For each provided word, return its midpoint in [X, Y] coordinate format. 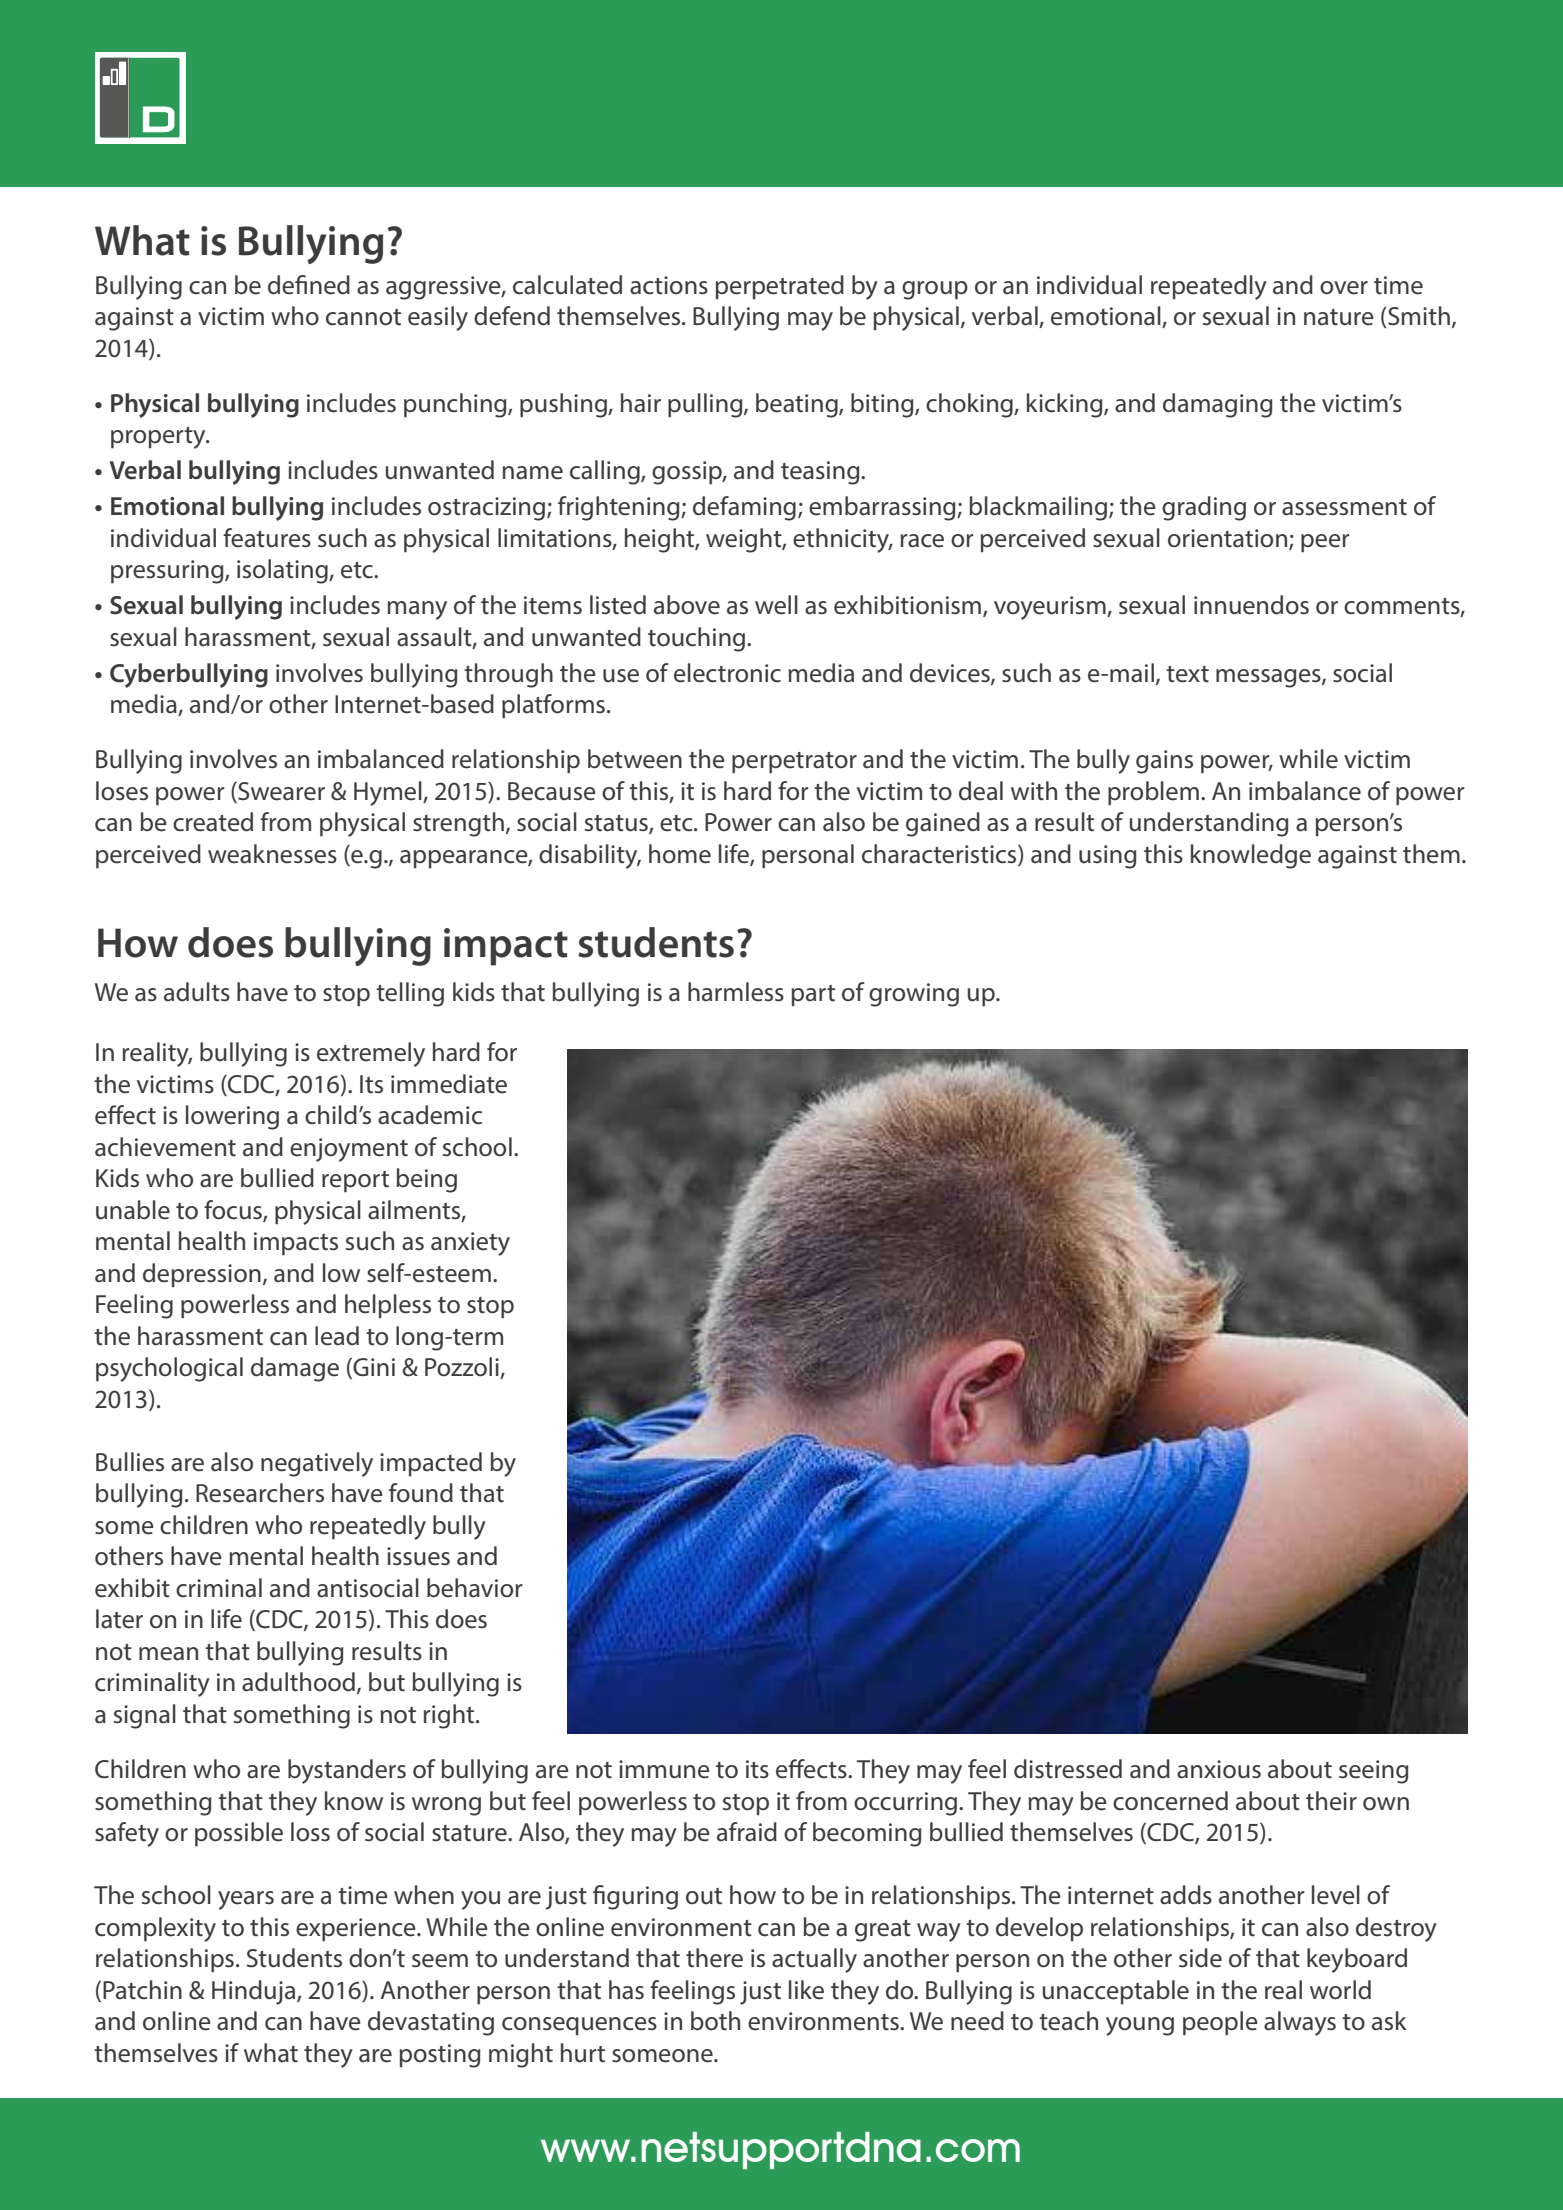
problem [1153, 793]
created [213, 822]
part [813, 995]
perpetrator [794, 762]
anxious [1219, 1769]
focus [234, 1211]
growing [914, 995]
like [806, 1990]
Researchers [260, 1493]
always [1300, 2023]
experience [357, 1929]
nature [1339, 317]
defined [309, 285]
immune [664, 1769]
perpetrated [780, 287]
